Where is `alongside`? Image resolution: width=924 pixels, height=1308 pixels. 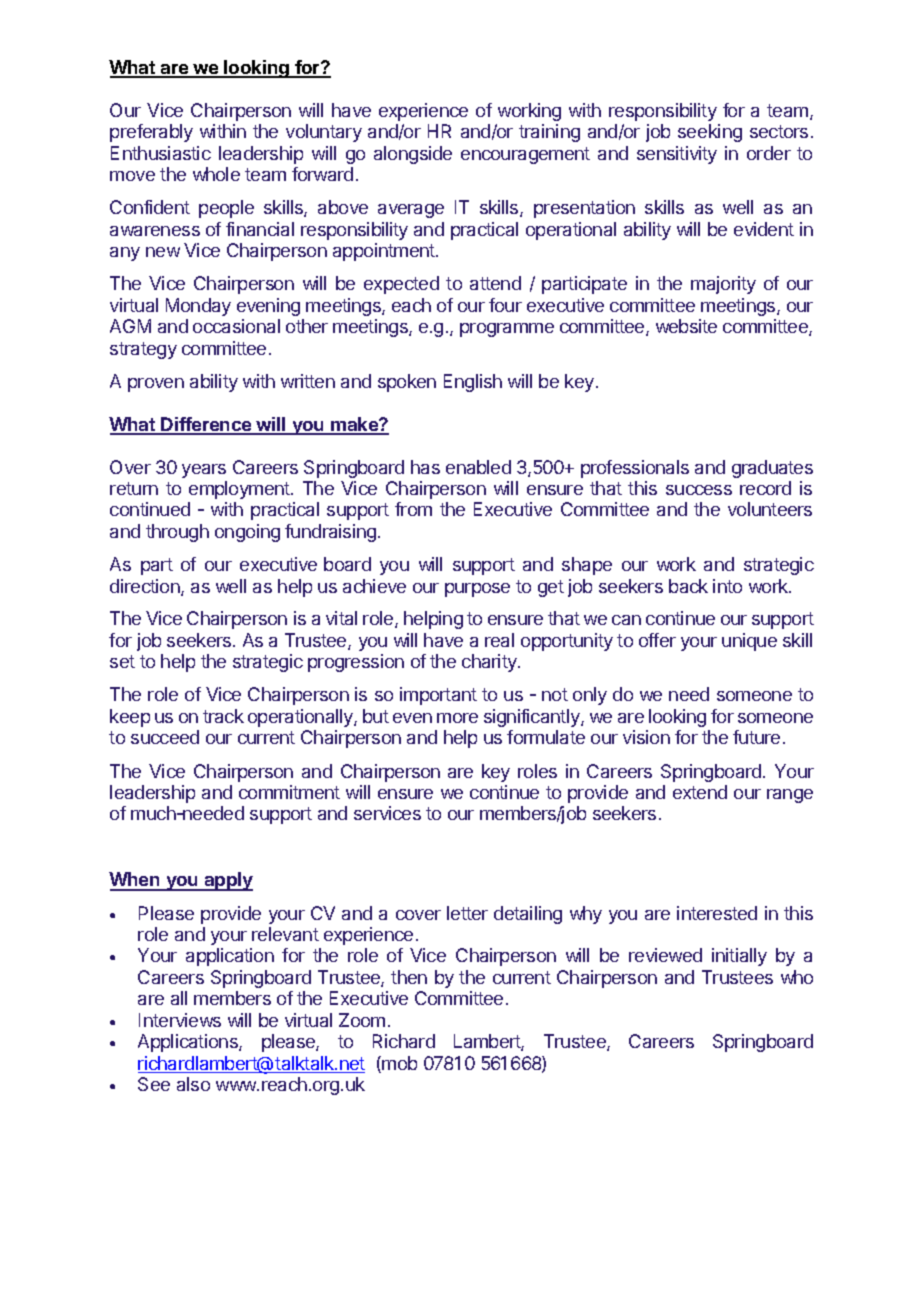
alongside is located at coordinates (413, 155).
